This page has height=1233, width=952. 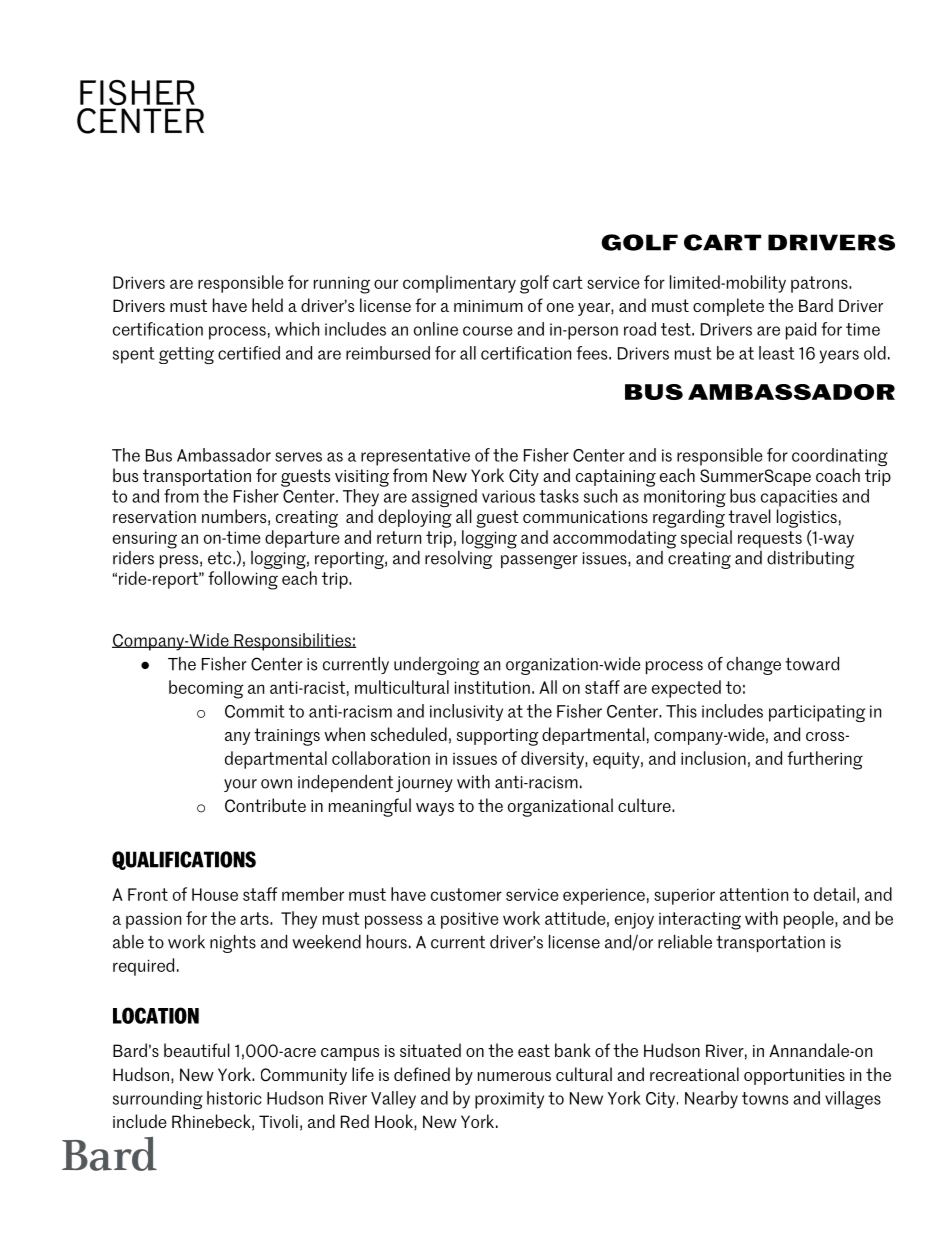 I want to click on attention, so click(x=754, y=894).
